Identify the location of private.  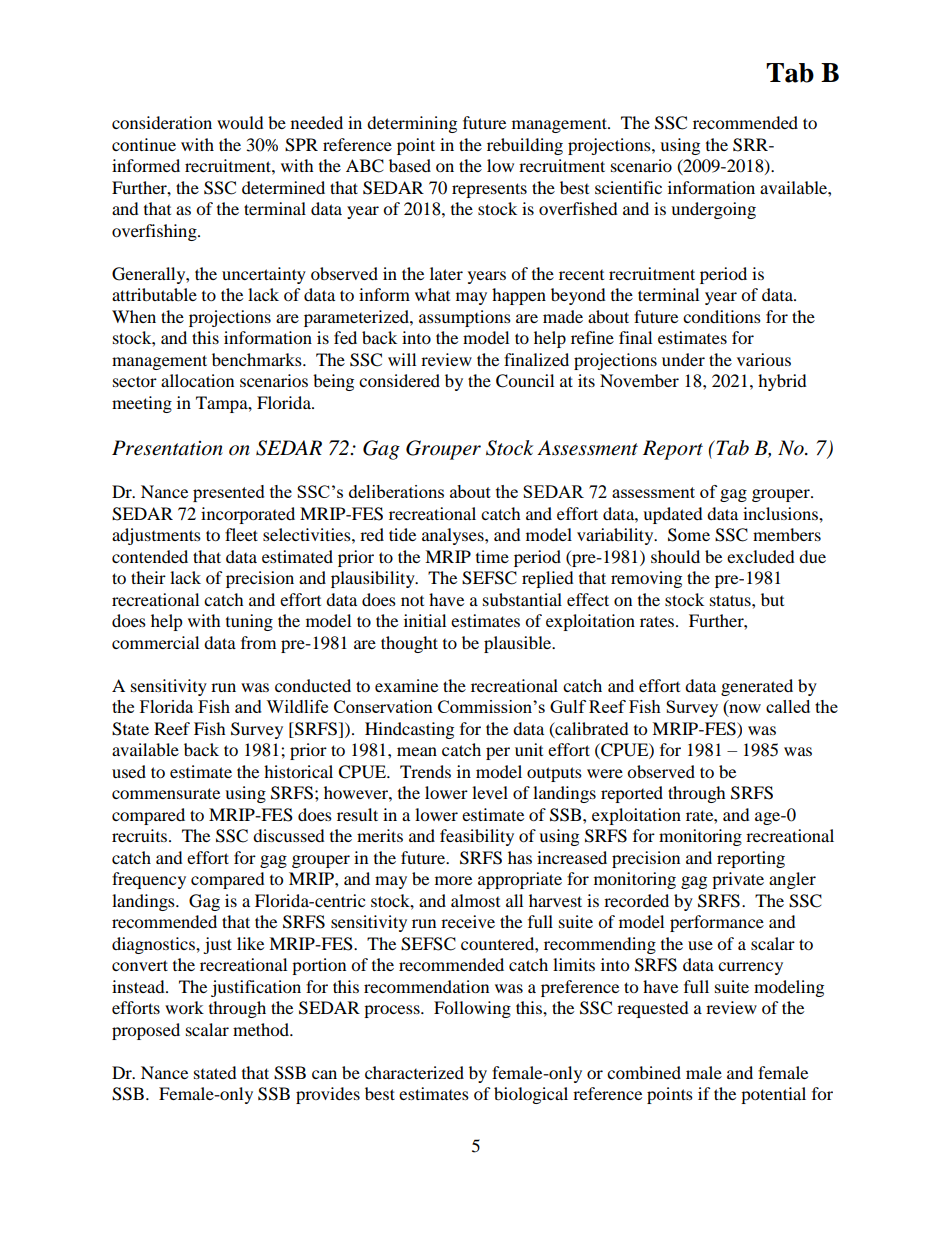
(738, 880).
